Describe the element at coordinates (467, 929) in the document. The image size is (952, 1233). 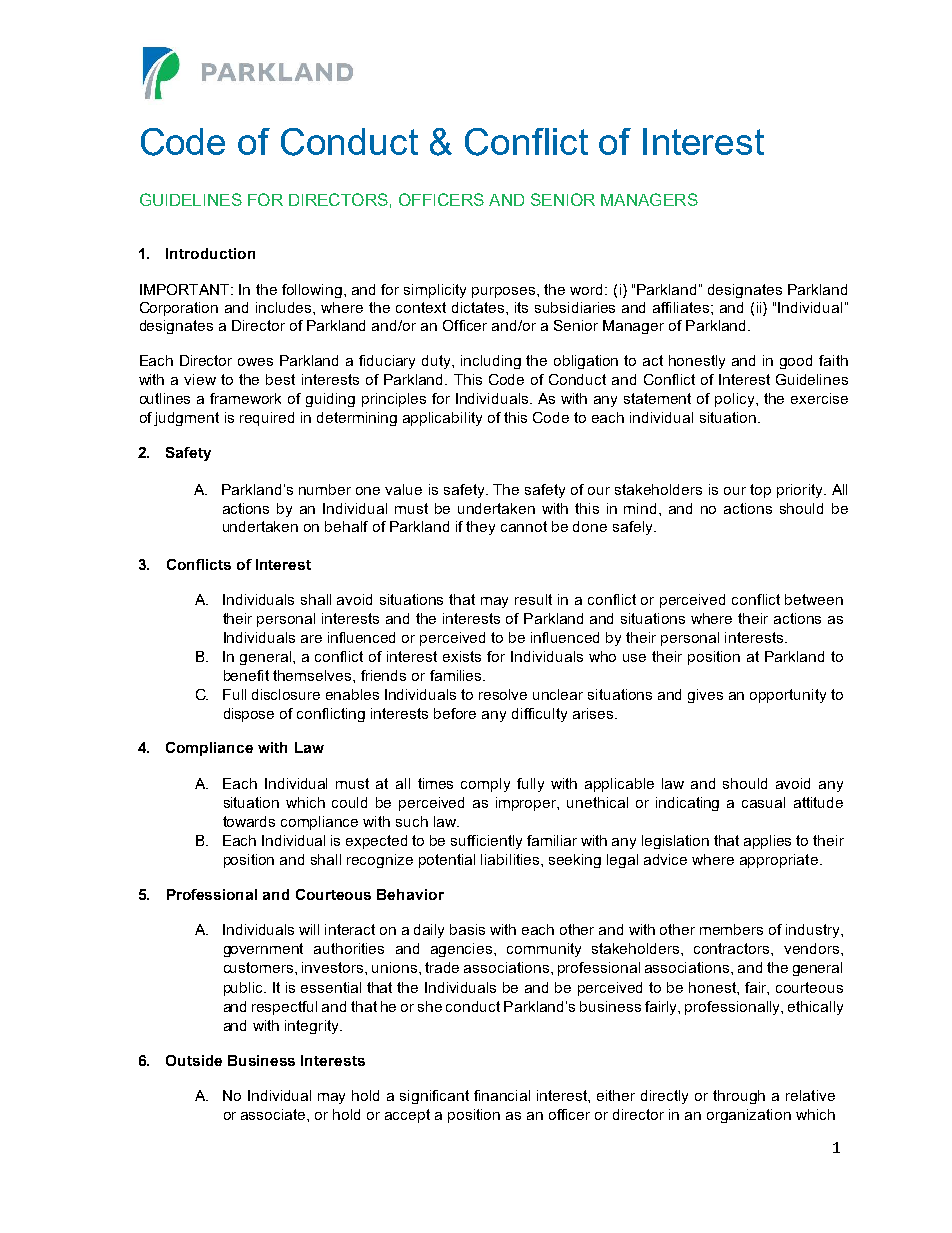
I see `basis` at that location.
